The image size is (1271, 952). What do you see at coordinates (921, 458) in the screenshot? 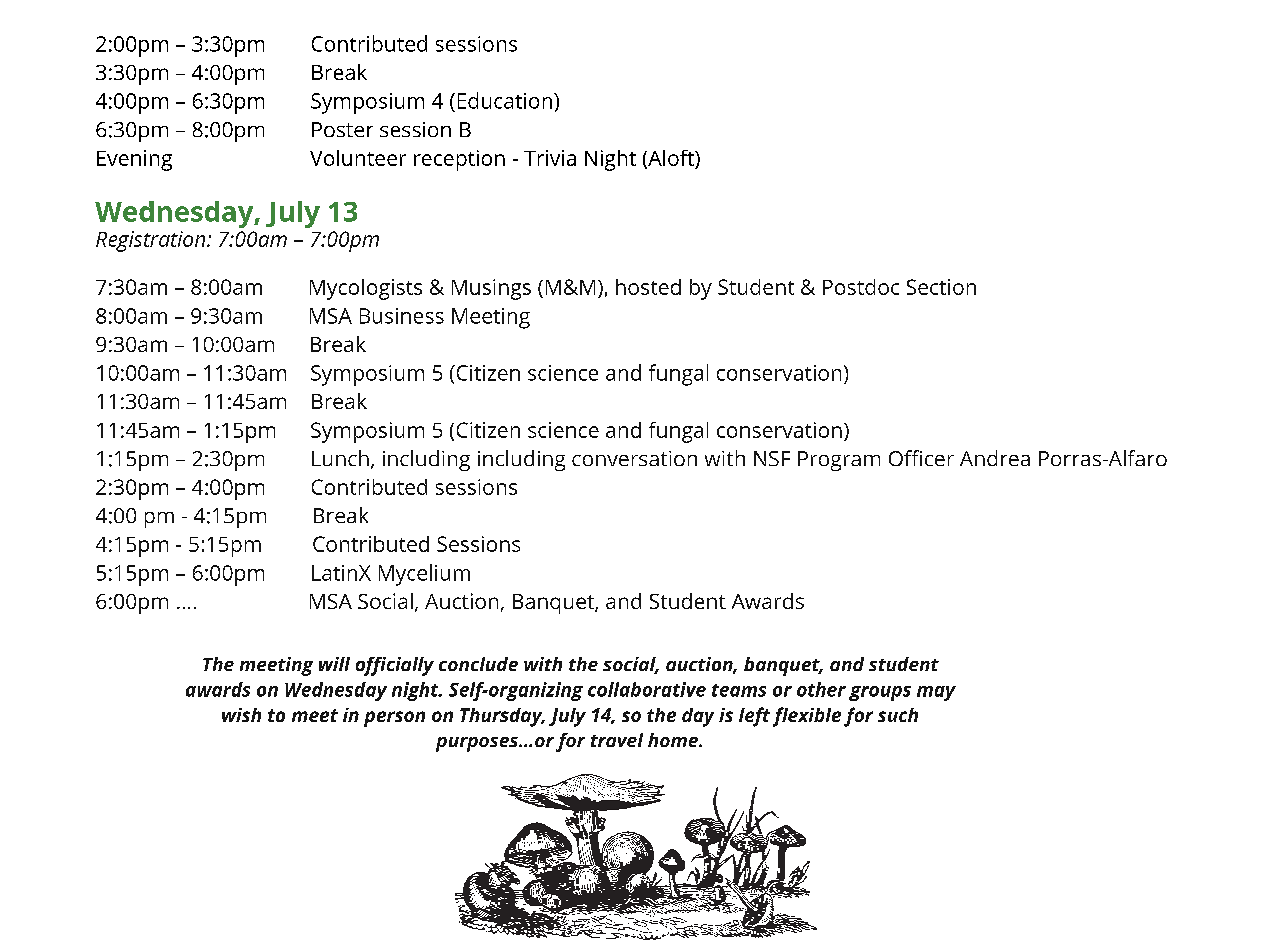
I see `Officer` at bounding box center [921, 458].
